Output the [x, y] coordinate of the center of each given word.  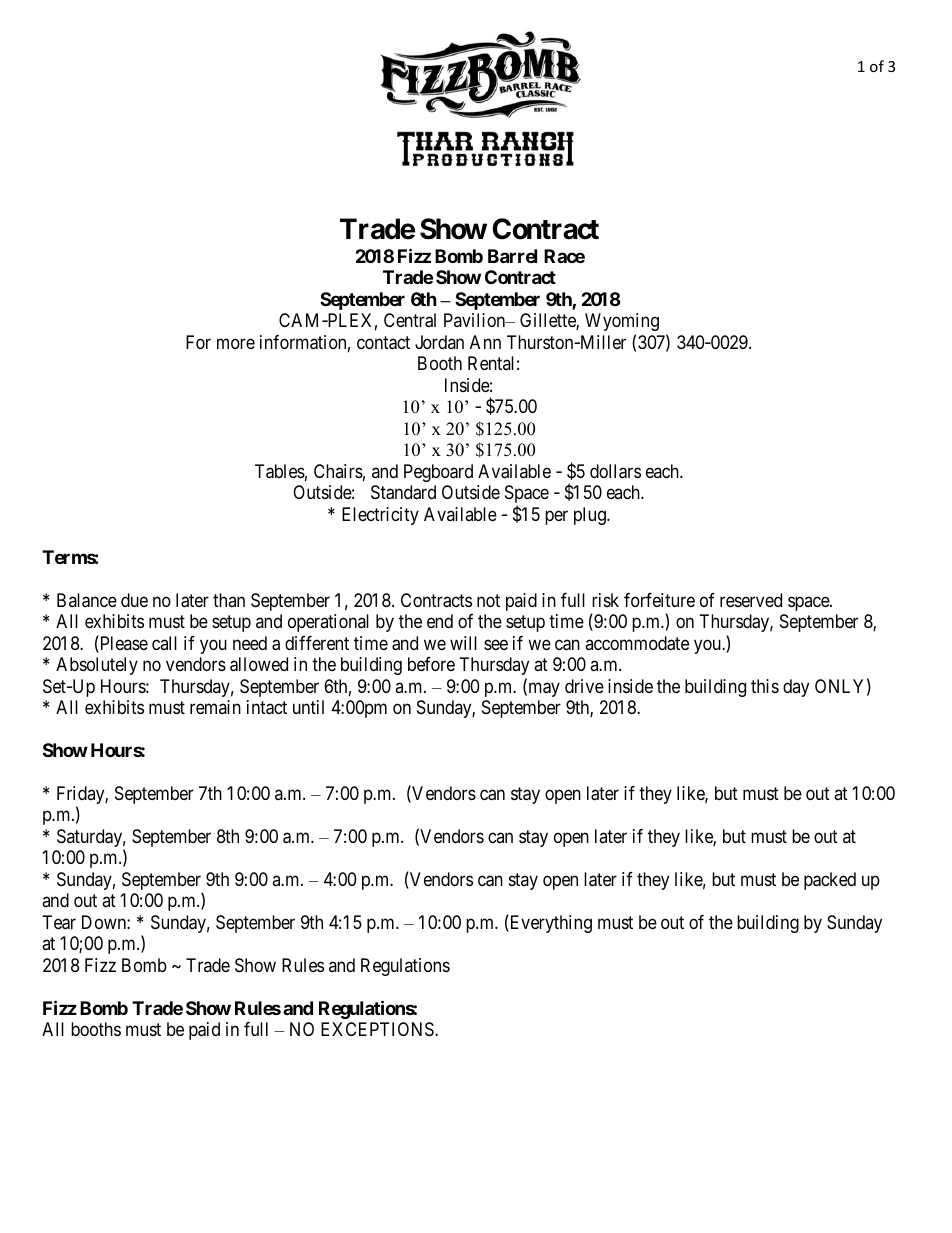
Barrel [512, 256]
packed [830, 881]
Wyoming [622, 322]
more [236, 343]
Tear [59, 922]
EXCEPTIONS [378, 1029]
